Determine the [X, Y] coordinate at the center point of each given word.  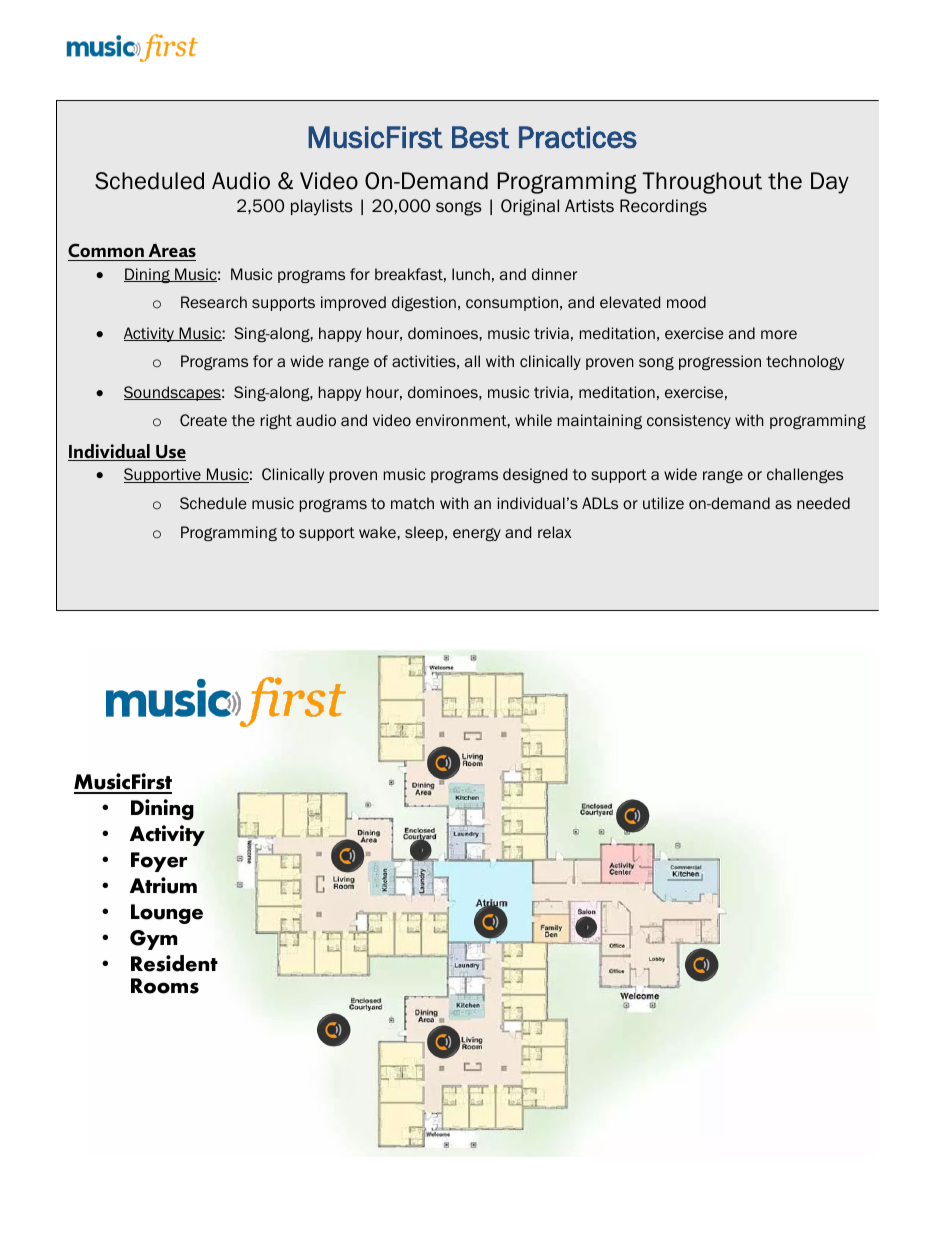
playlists [322, 207]
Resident [174, 963]
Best [480, 137]
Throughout [702, 183]
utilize [663, 503]
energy [477, 534]
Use [170, 453]
